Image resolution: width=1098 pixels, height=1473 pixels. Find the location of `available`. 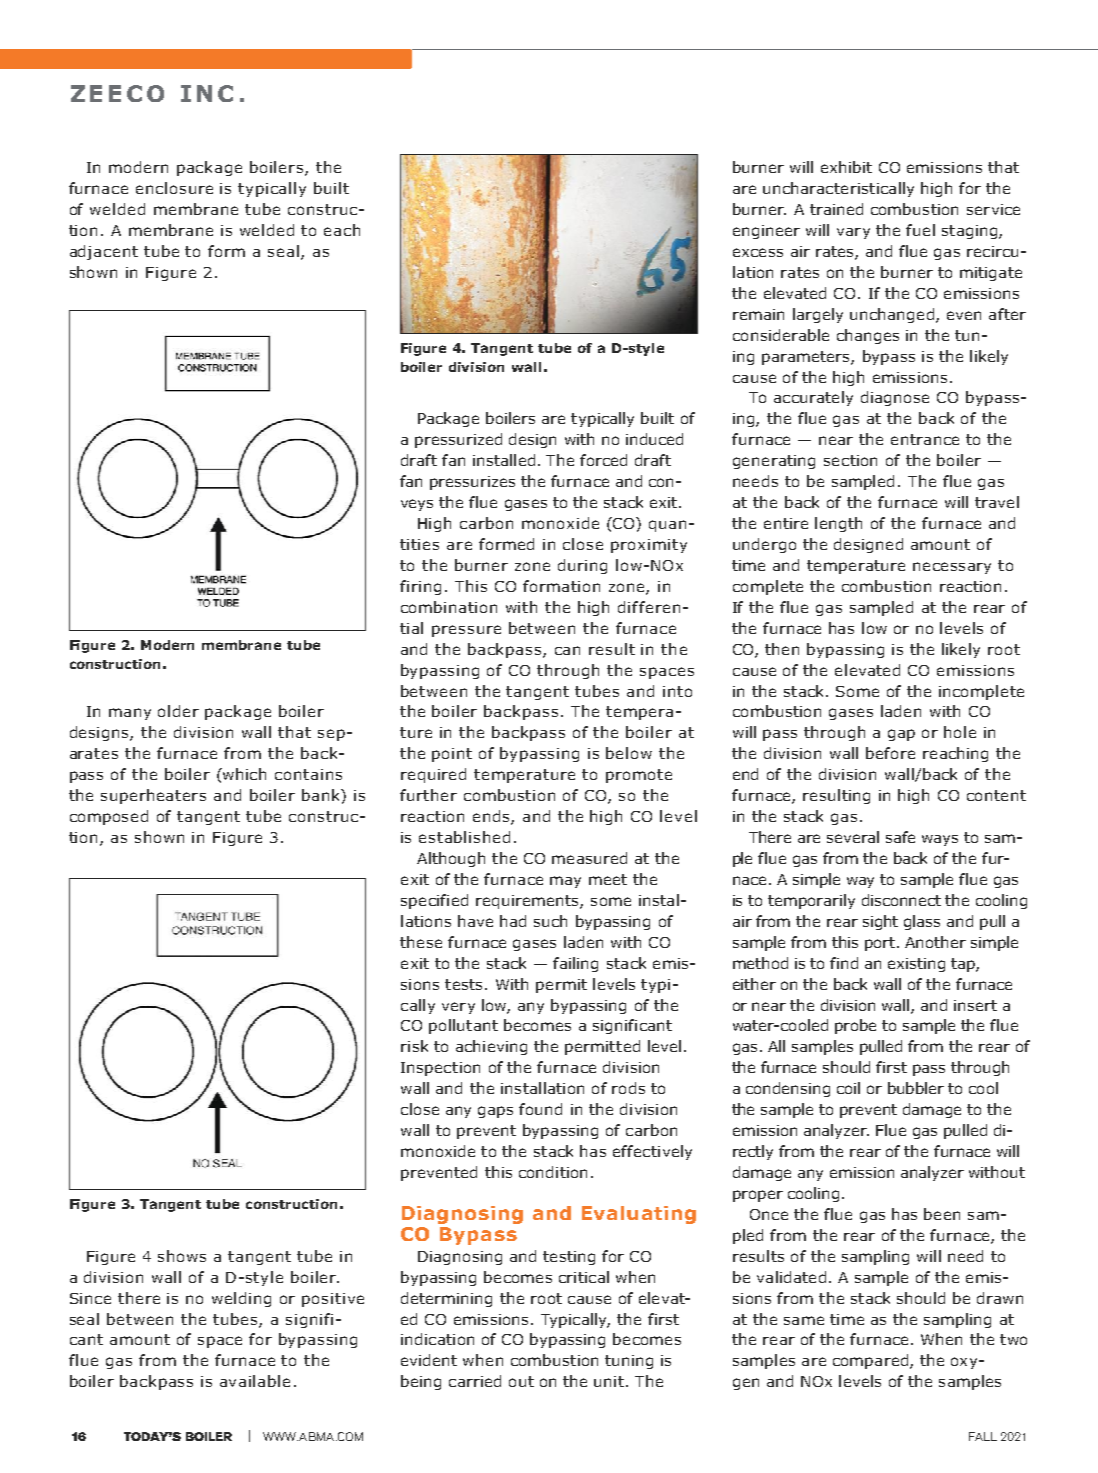

available is located at coordinates (255, 1381).
